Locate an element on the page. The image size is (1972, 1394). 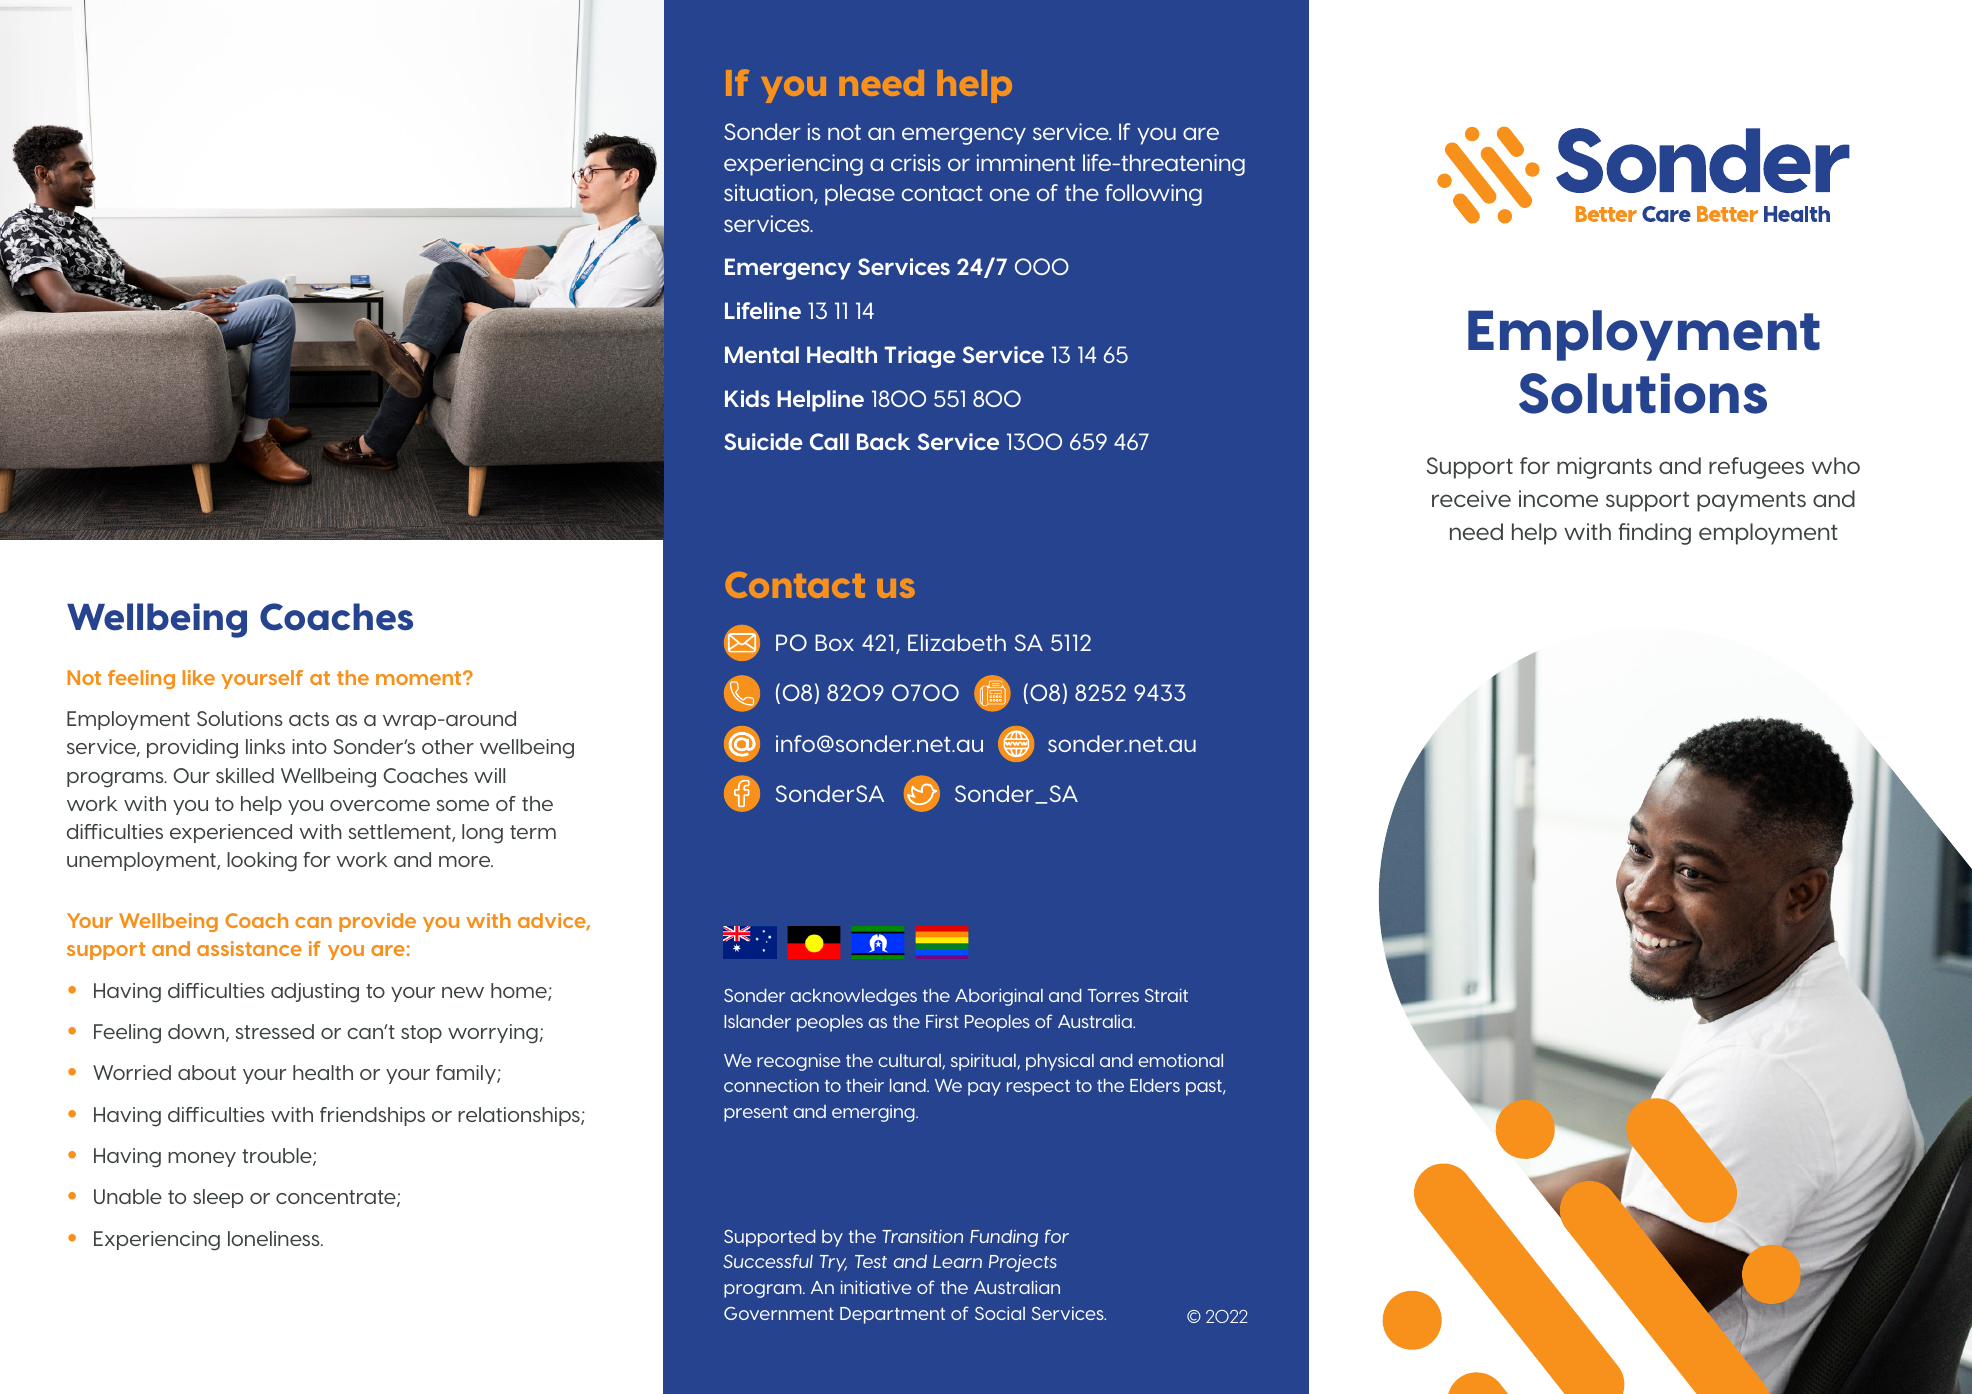
Elizabeth is located at coordinates (957, 642).
